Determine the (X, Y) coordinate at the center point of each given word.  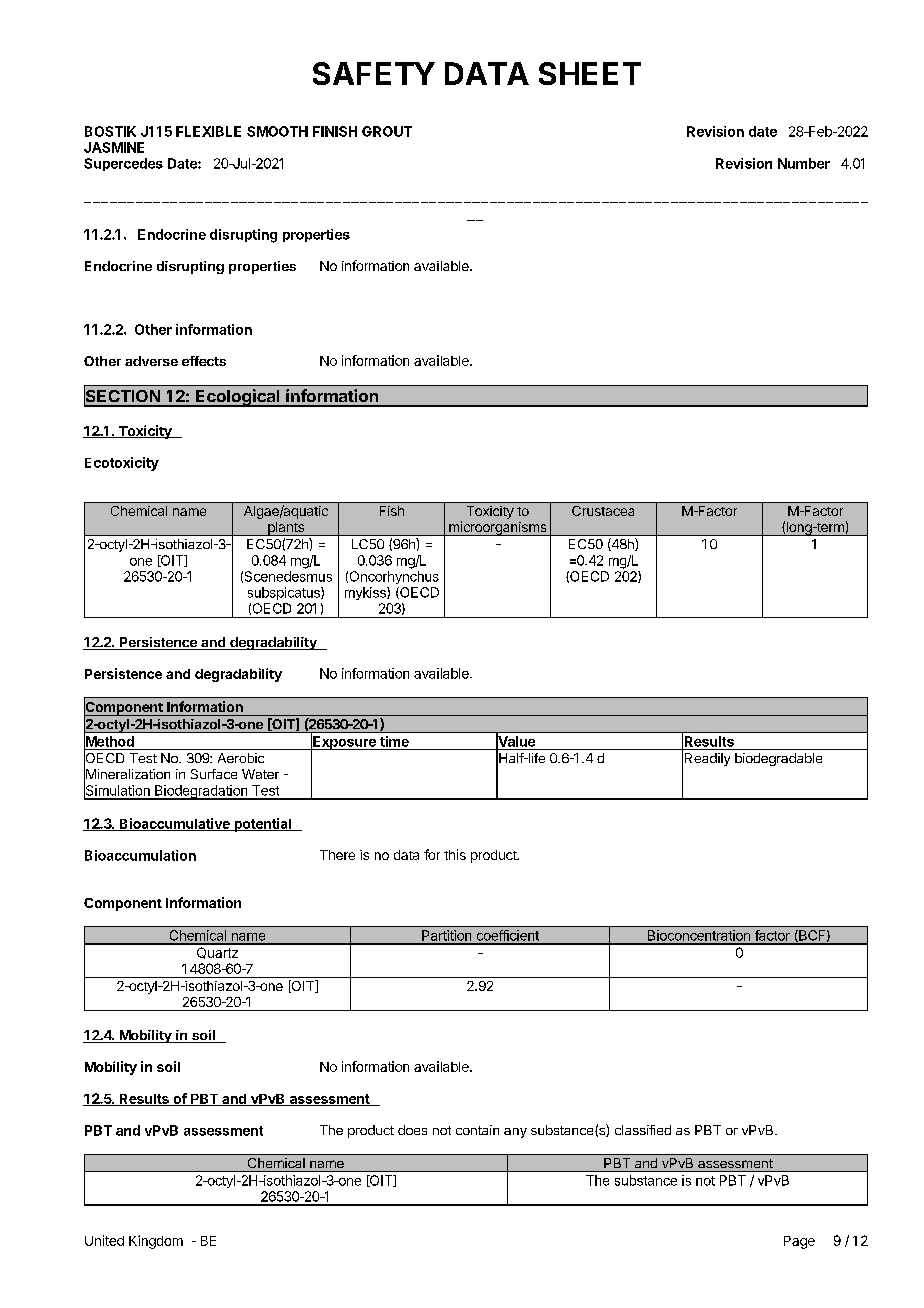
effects (204, 361)
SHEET (590, 73)
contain (477, 1130)
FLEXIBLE (208, 131)
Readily (707, 759)
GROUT (387, 131)
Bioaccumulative (174, 824)
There (337, 855)
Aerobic (241, 758)
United (104, 1240)
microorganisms (498, 528)
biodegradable (778, 759)
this (455, 854)
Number (804, 163)
